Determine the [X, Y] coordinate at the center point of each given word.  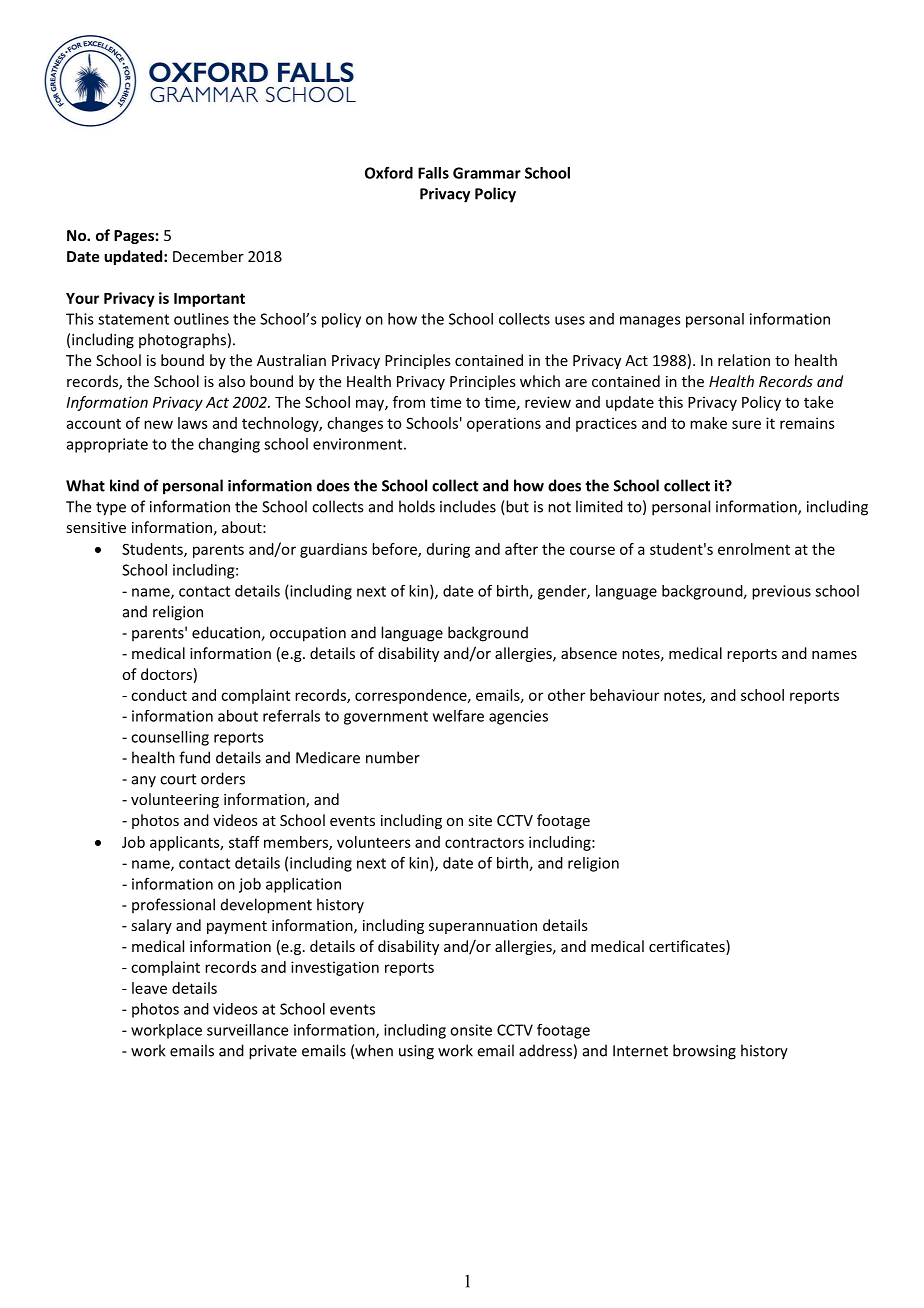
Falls [433, 173]
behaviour [624, 695]
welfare [458, 716]
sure [746, 424]
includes [468, 506]
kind [124, 485]
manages [650, 322]
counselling [170, 738]
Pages [134, 237]
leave [149, 988]
